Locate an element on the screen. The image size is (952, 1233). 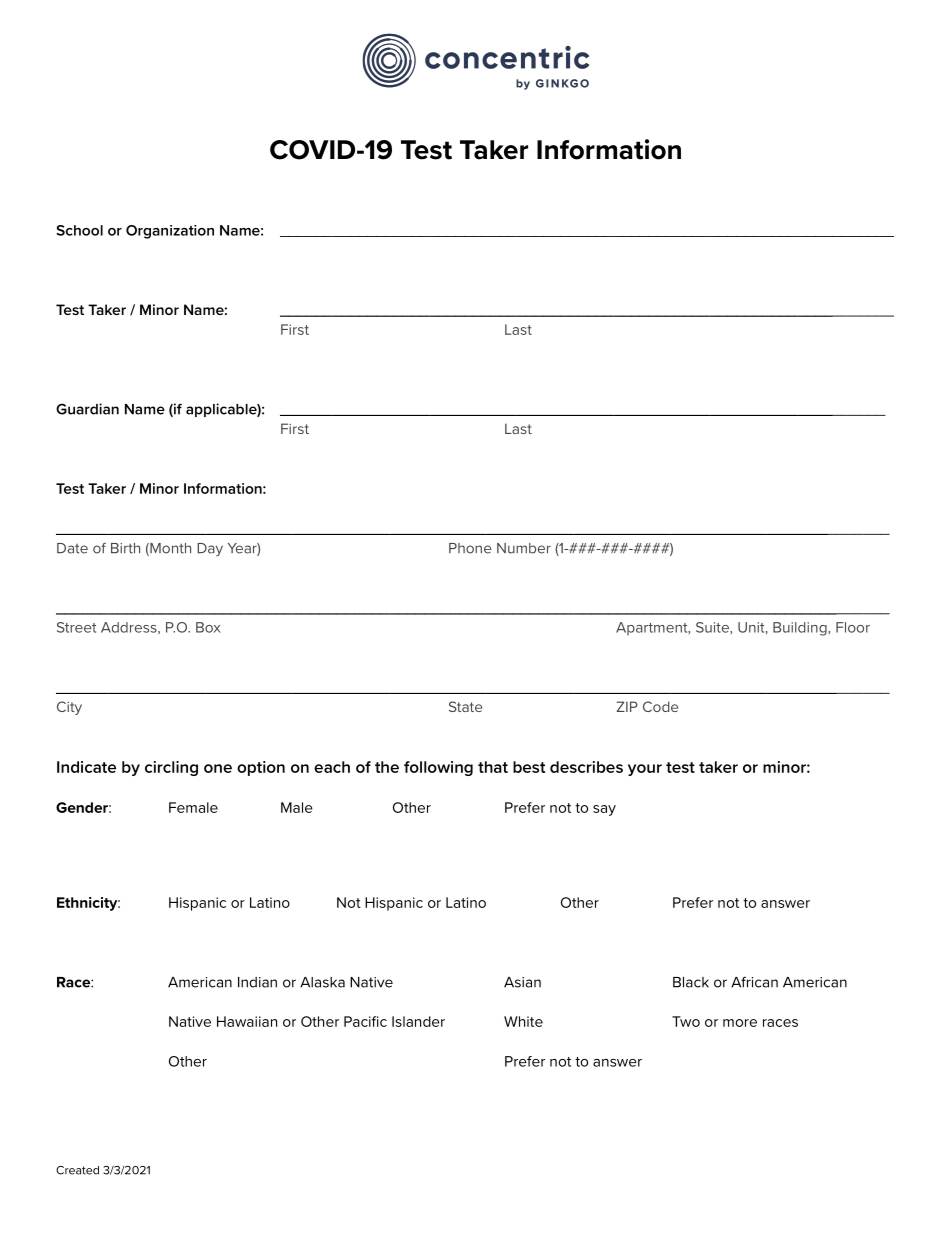
Code is located at coordinates (660, 706).
